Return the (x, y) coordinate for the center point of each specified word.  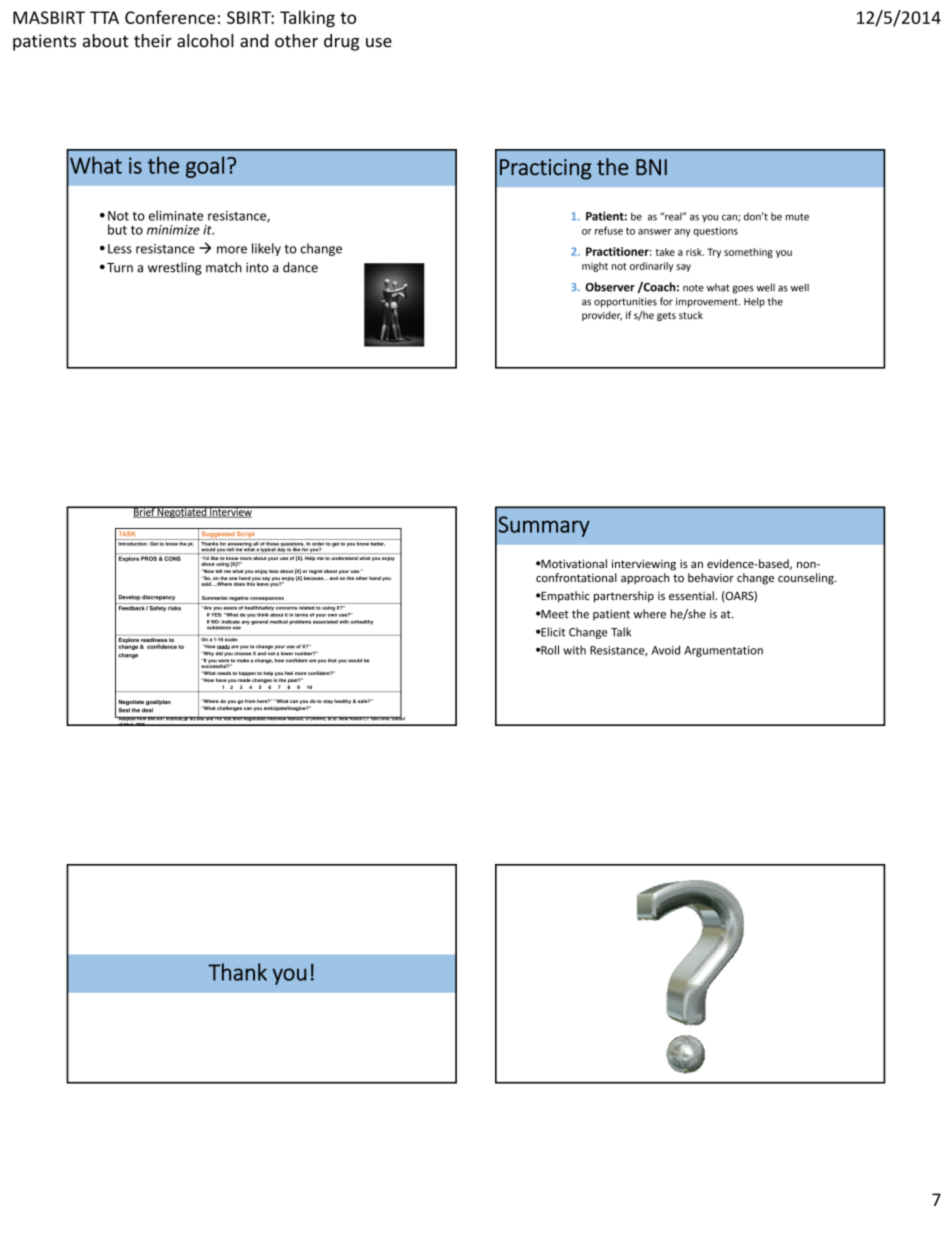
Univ (385, 719)
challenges (229, 708)
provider (602, 316)
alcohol (205, 41)
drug (341, 42)
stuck (691, 315)
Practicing (546, 169)
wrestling (175, 268)
